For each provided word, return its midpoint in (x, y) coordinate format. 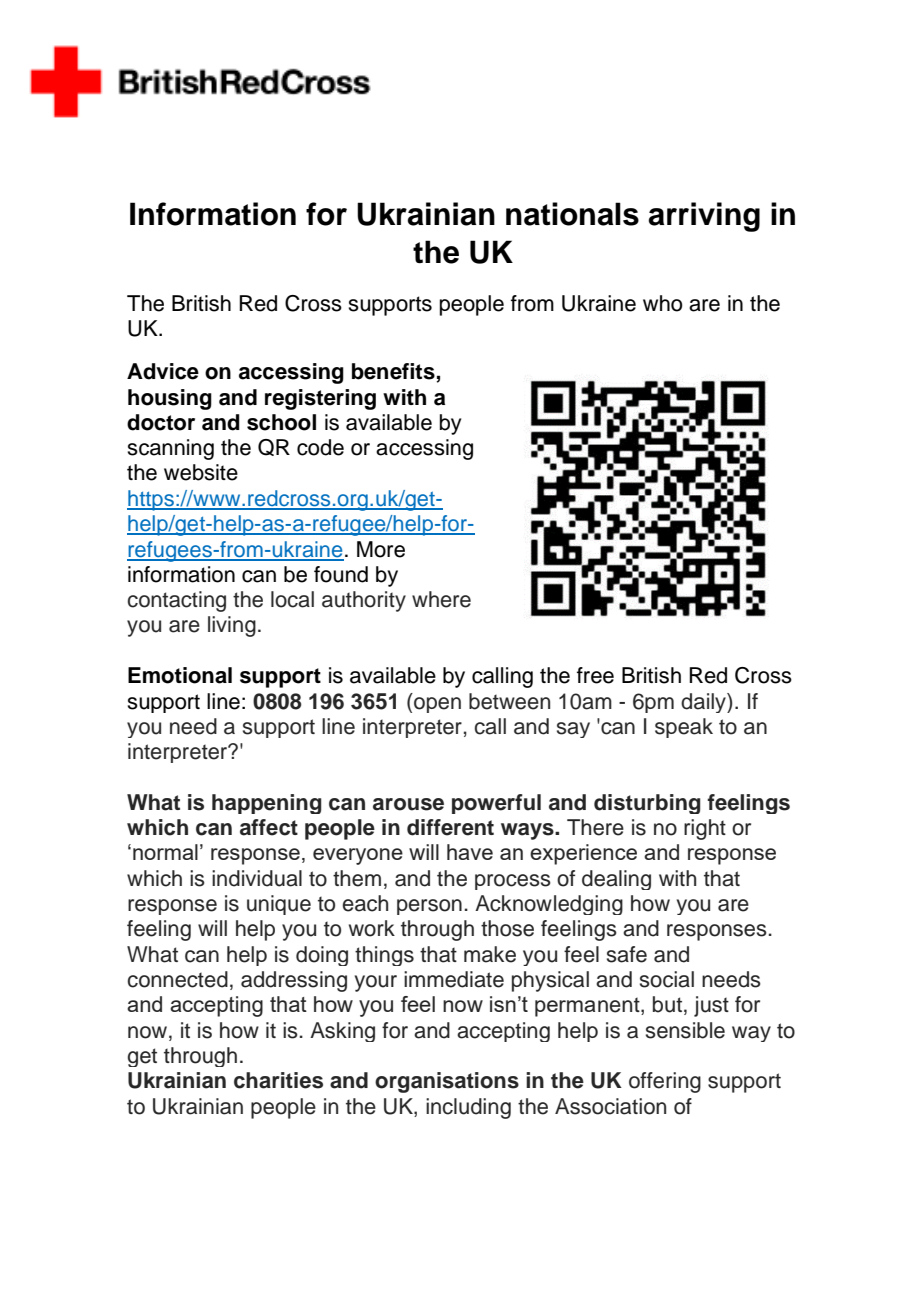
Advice (163, 371)
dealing (616, 880)
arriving (704, 217)
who (662, 303)
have (470, 852)
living (232, 626)
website (201, 472)
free (595, 675)
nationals (572, 214)
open (437, 705)
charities (278, 1080)
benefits (393, 371)
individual (257, 878)
